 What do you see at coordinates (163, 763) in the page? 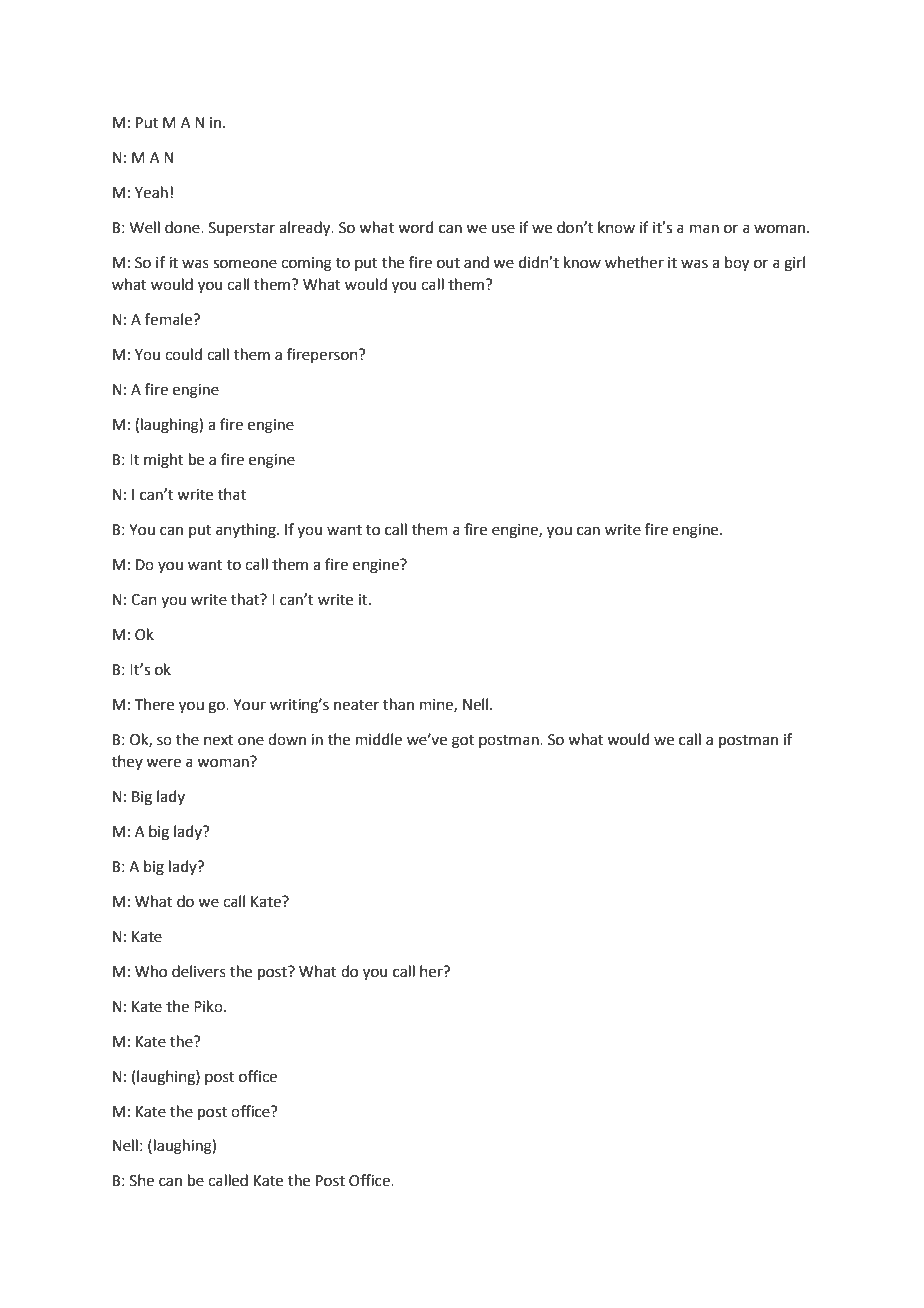
I see `were` at bounding box center [163, 763].
